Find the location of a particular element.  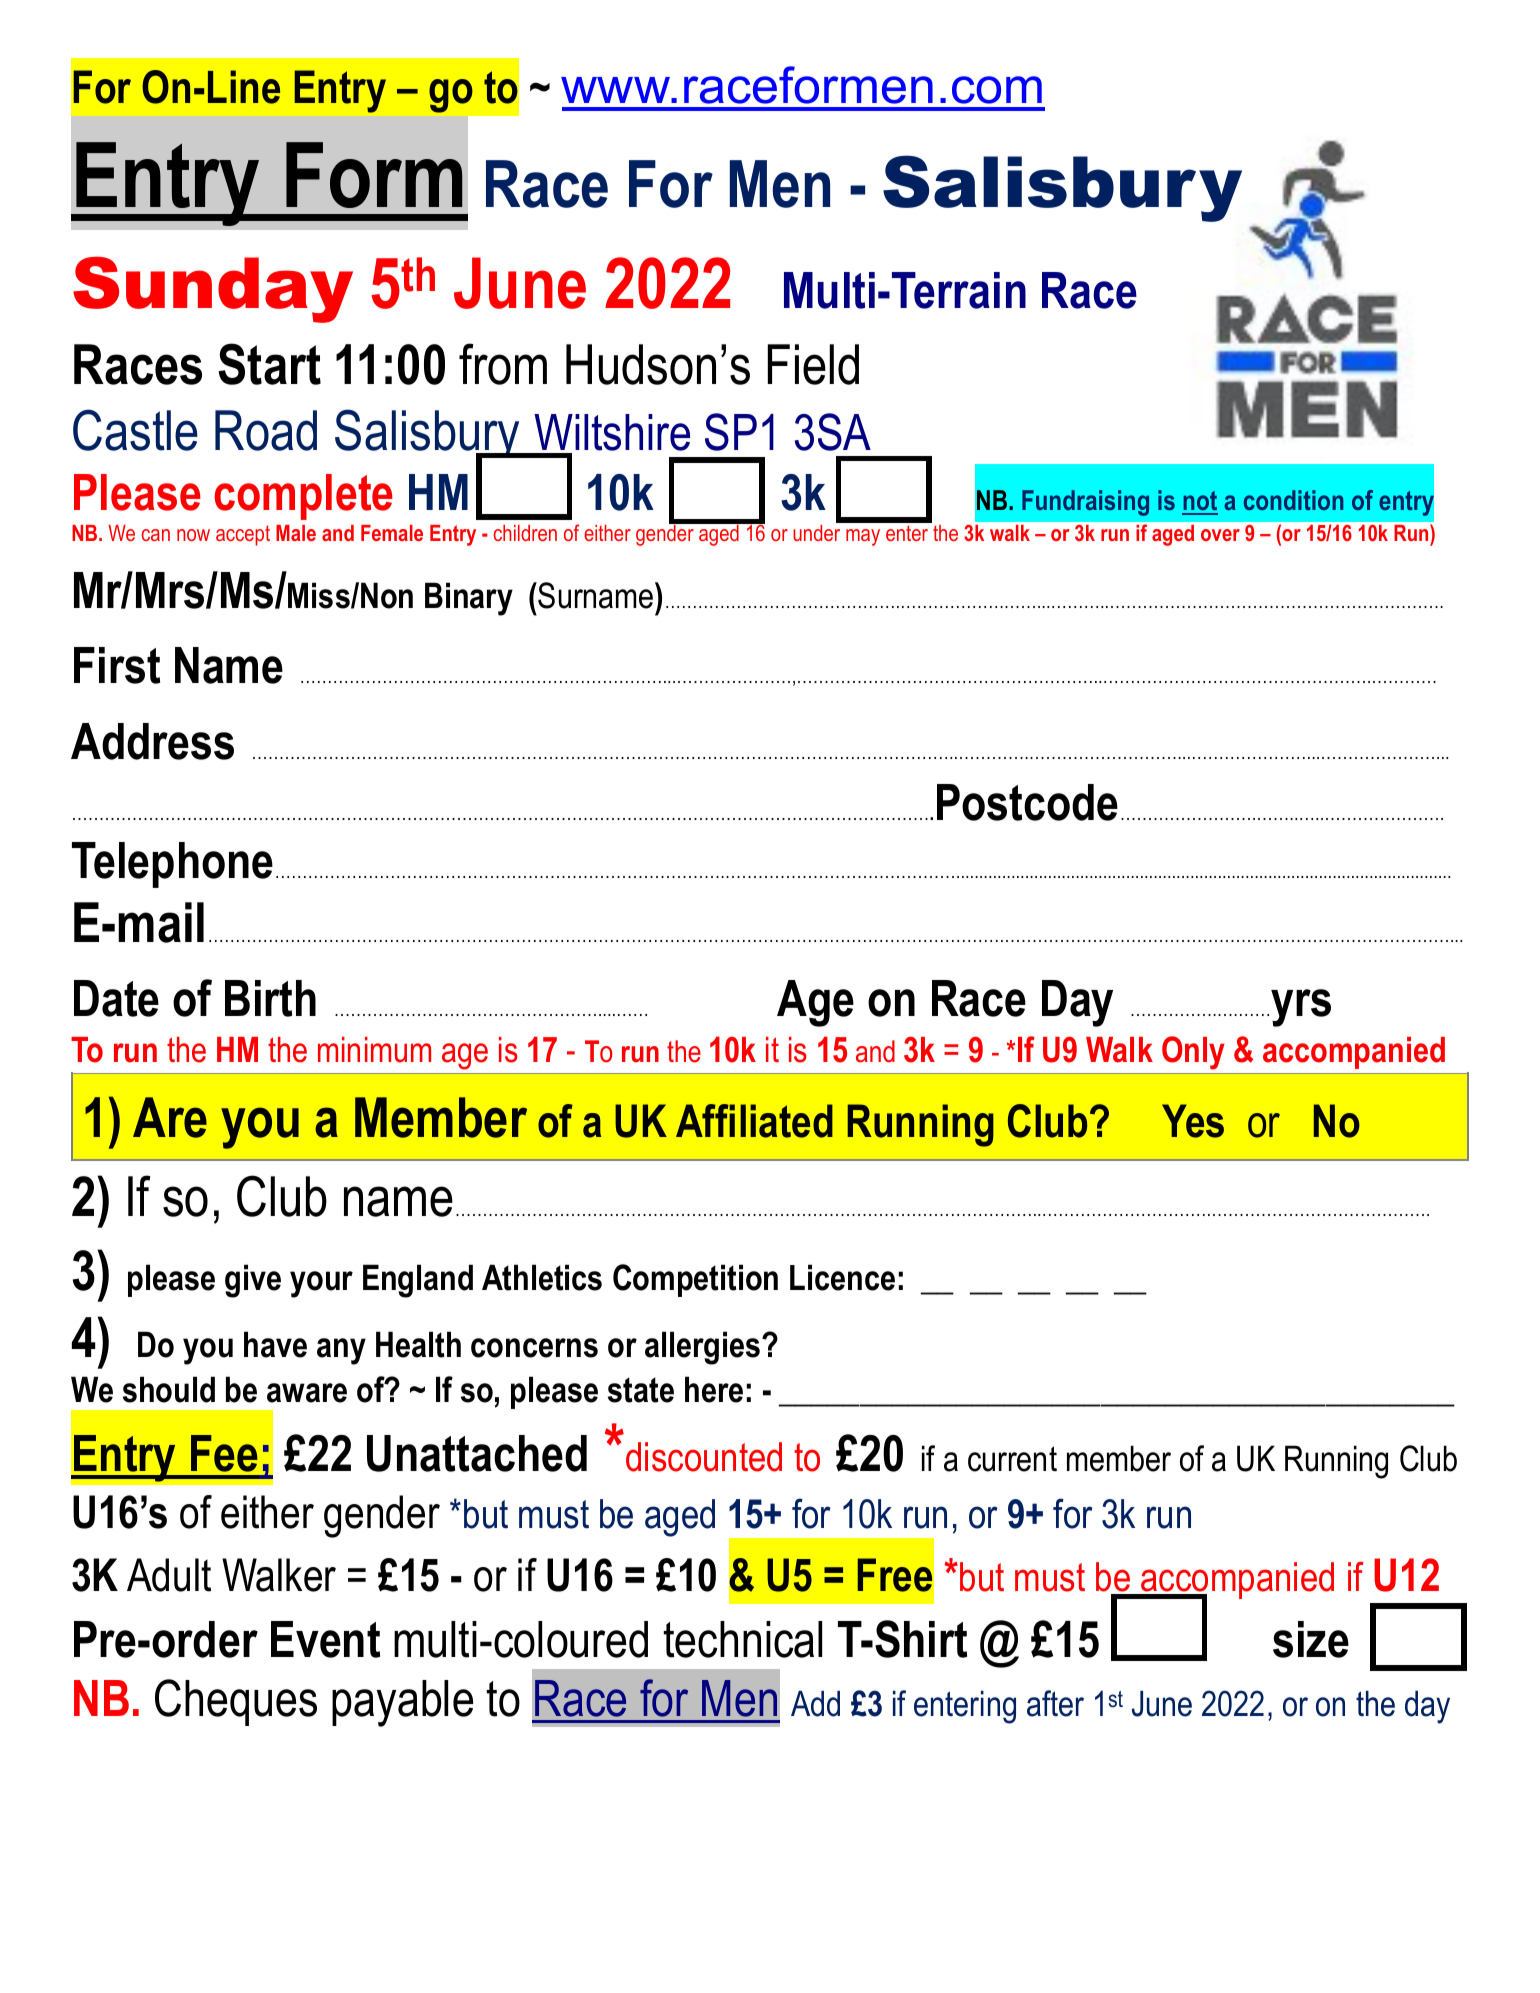

not is located at coordinates (1200, 502).
